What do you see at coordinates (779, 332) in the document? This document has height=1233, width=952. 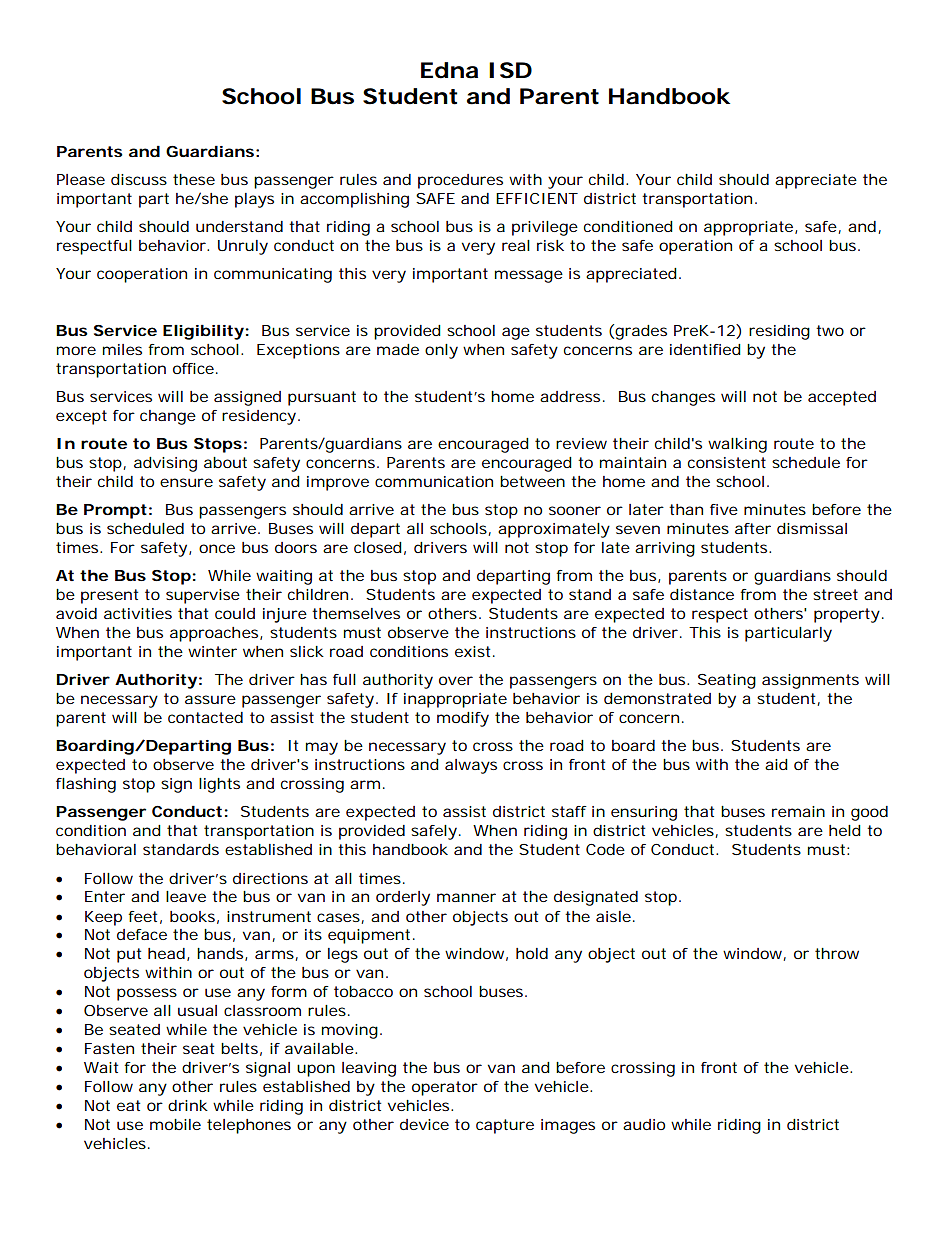 I see `residing` at bounding box center [779, 332].
